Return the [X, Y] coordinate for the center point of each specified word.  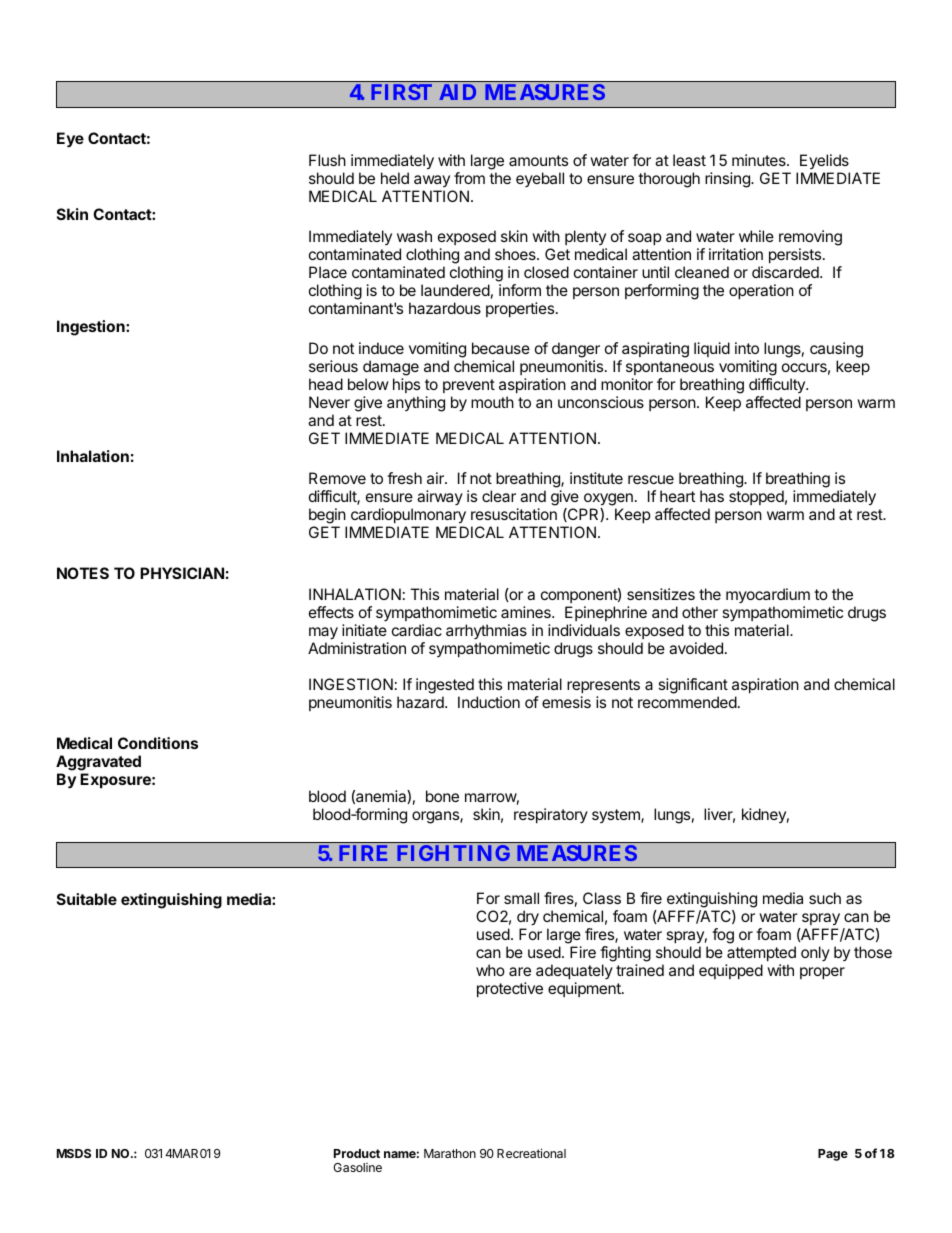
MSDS [74, 1153]
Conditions [158, 743]
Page [833, 1155]
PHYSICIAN [182, 573]
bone [442, 796]
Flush [327, 160]
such [825, 898]
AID [457, 92]
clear [499, 496]
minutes [760, 160]
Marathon [450, 1153]
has [712, 496]
